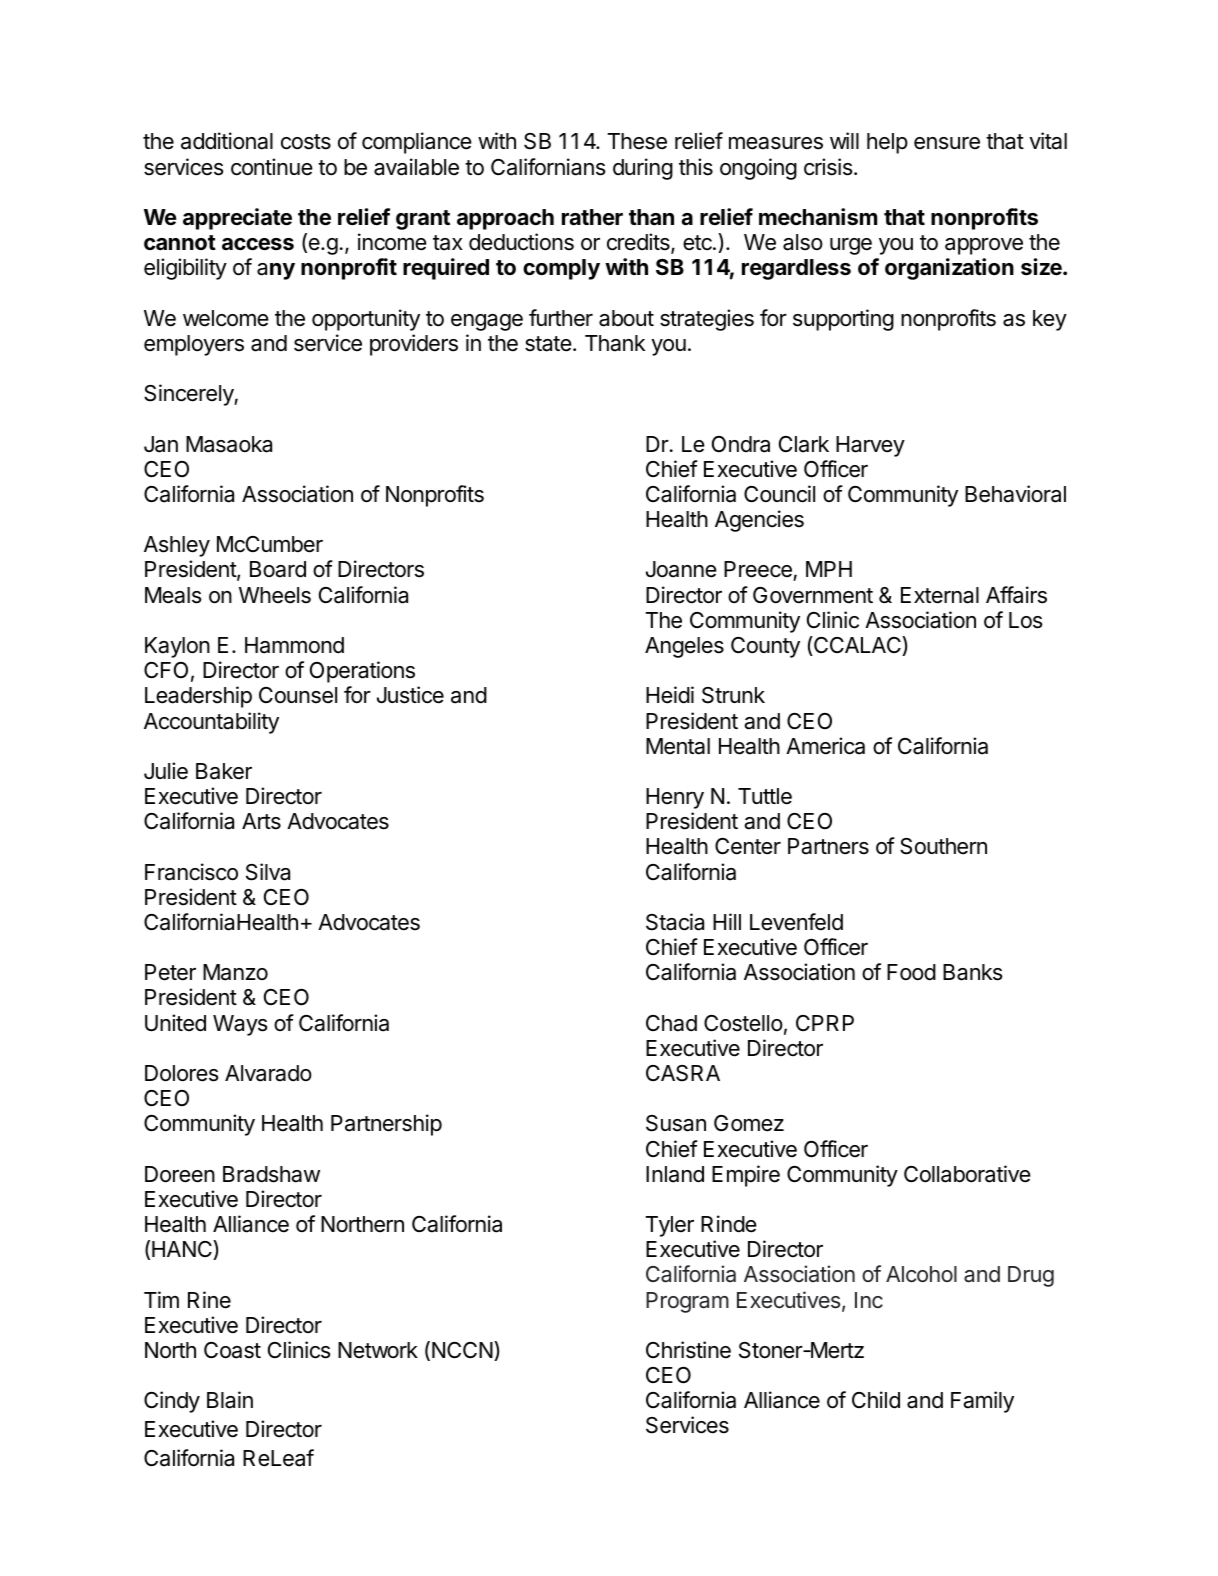  Describe the element at coordinates (232, 1350) in the document. I see `Coast` at that location.
